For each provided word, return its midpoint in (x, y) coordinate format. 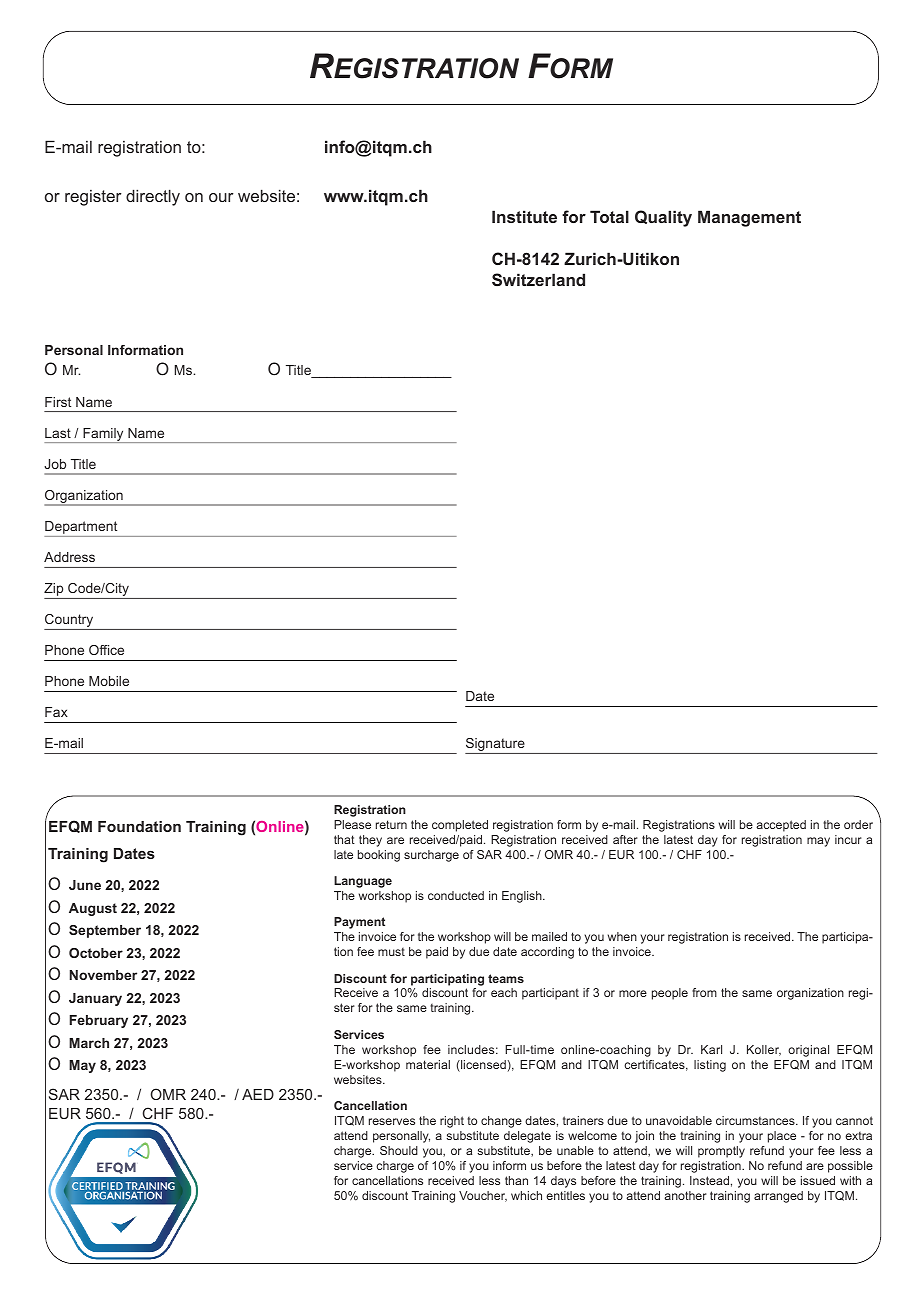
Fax (56, 712)
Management (749, 218)
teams (506, 978)
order (858, 824)
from (704, 992)
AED (258, 1094)
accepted (781, 826)
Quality (663, 218)
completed (460, 826)
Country (70, 622)
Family (103, 435)
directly (153, 197)
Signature (496, 746)
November (103, 975)
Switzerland (538, 279)
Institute (524, 216)
